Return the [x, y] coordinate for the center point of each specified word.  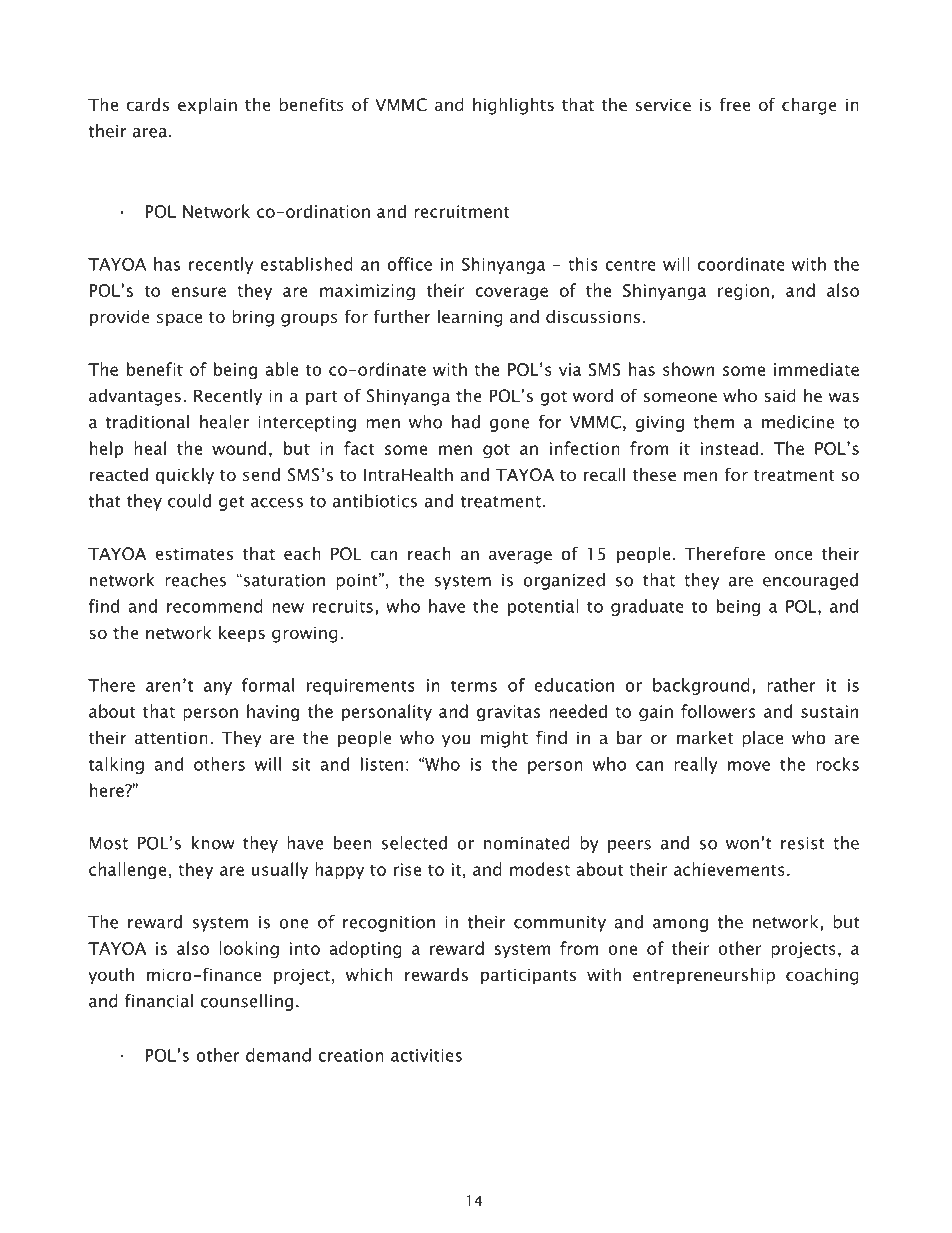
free [734, 104]
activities [426, 1055]
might [504, 739]
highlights [513, 106]
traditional [147, 422]
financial [159, 1001]
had [466, 422]
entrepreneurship [704, 976]
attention [171, 737]
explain [207, 106]
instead [729, 448]
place [762, 739]
